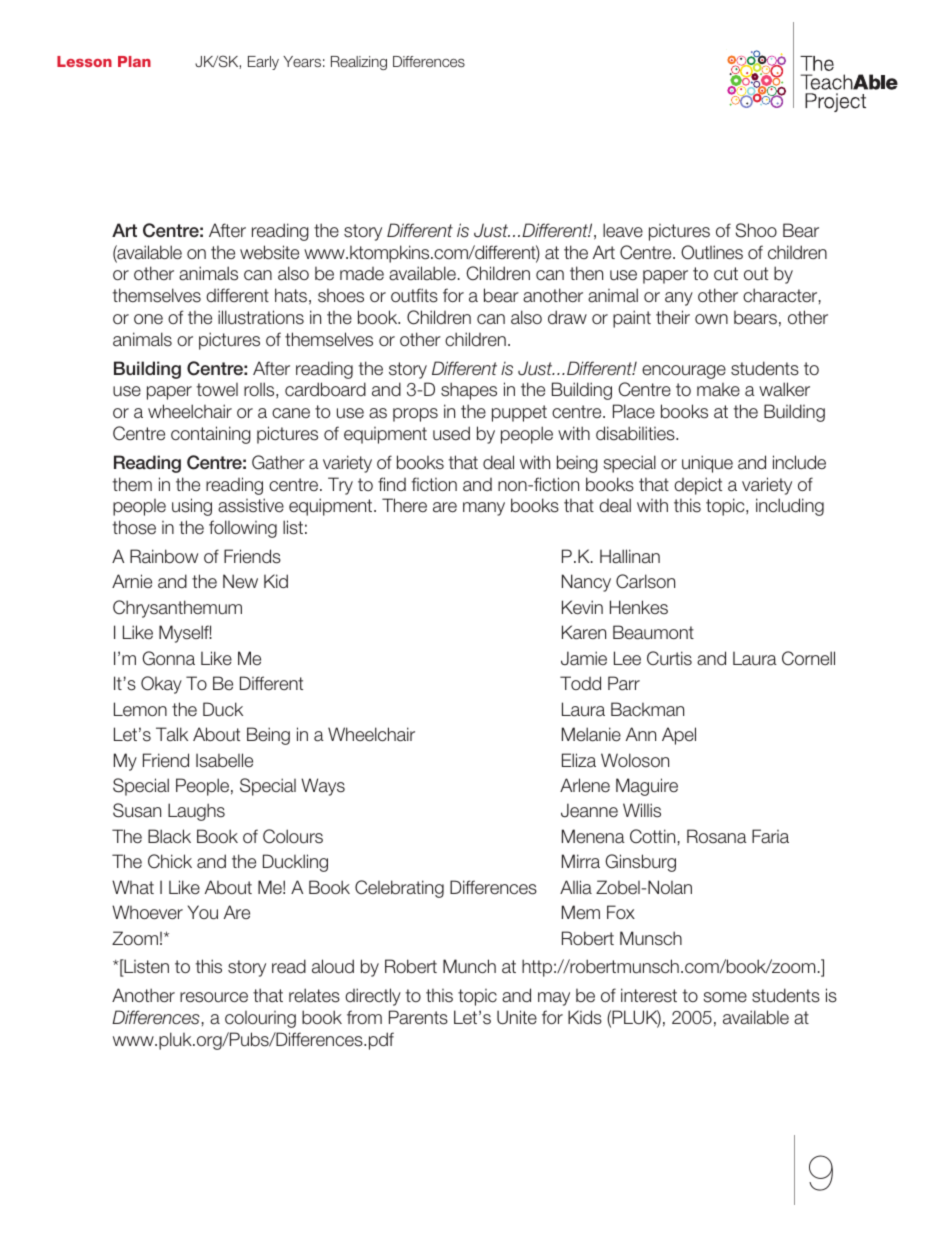  Describe the element at coordinates (718, 390) in the image. I see `make` at that location.
